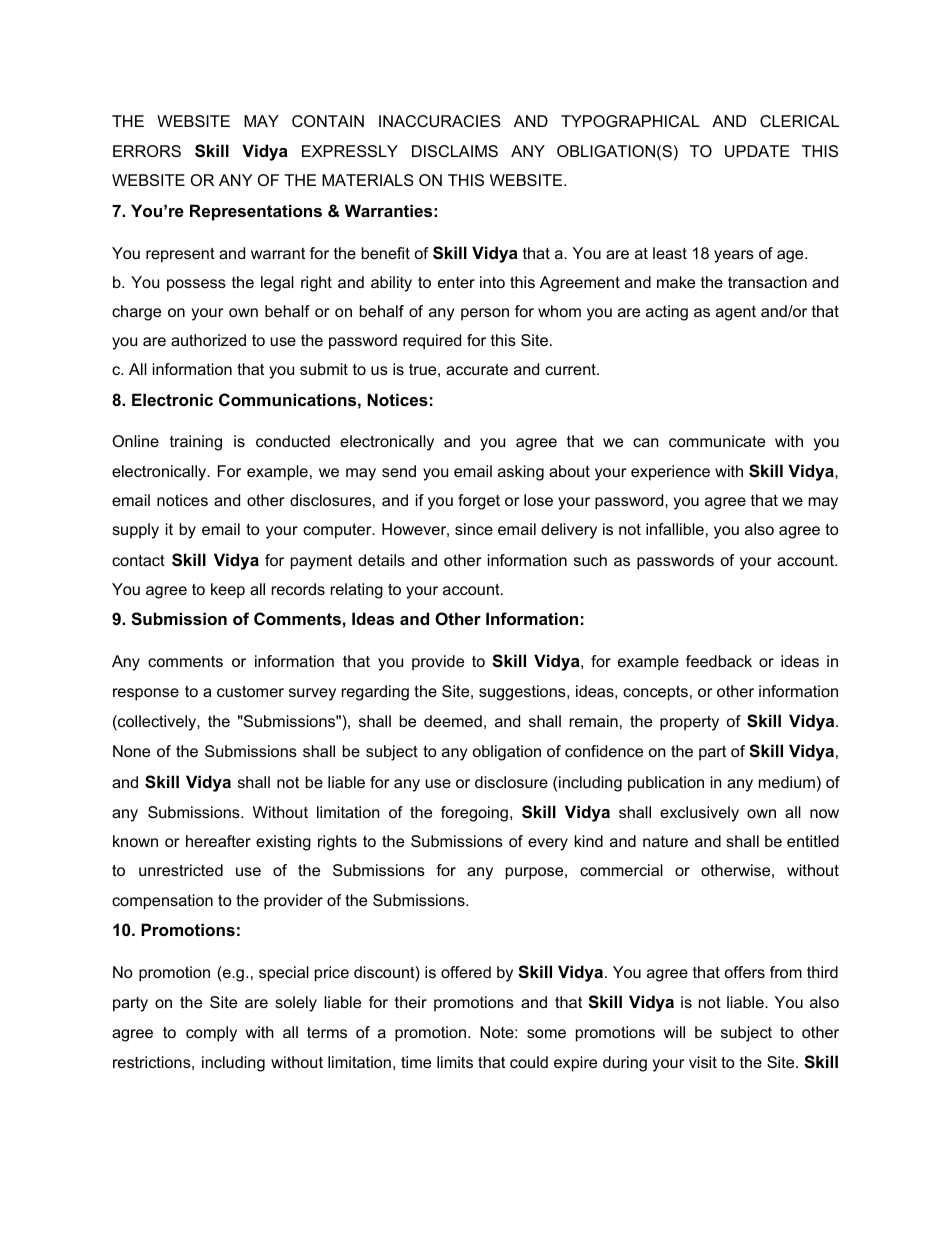  I want to click on infallible, so click(675, 529).
